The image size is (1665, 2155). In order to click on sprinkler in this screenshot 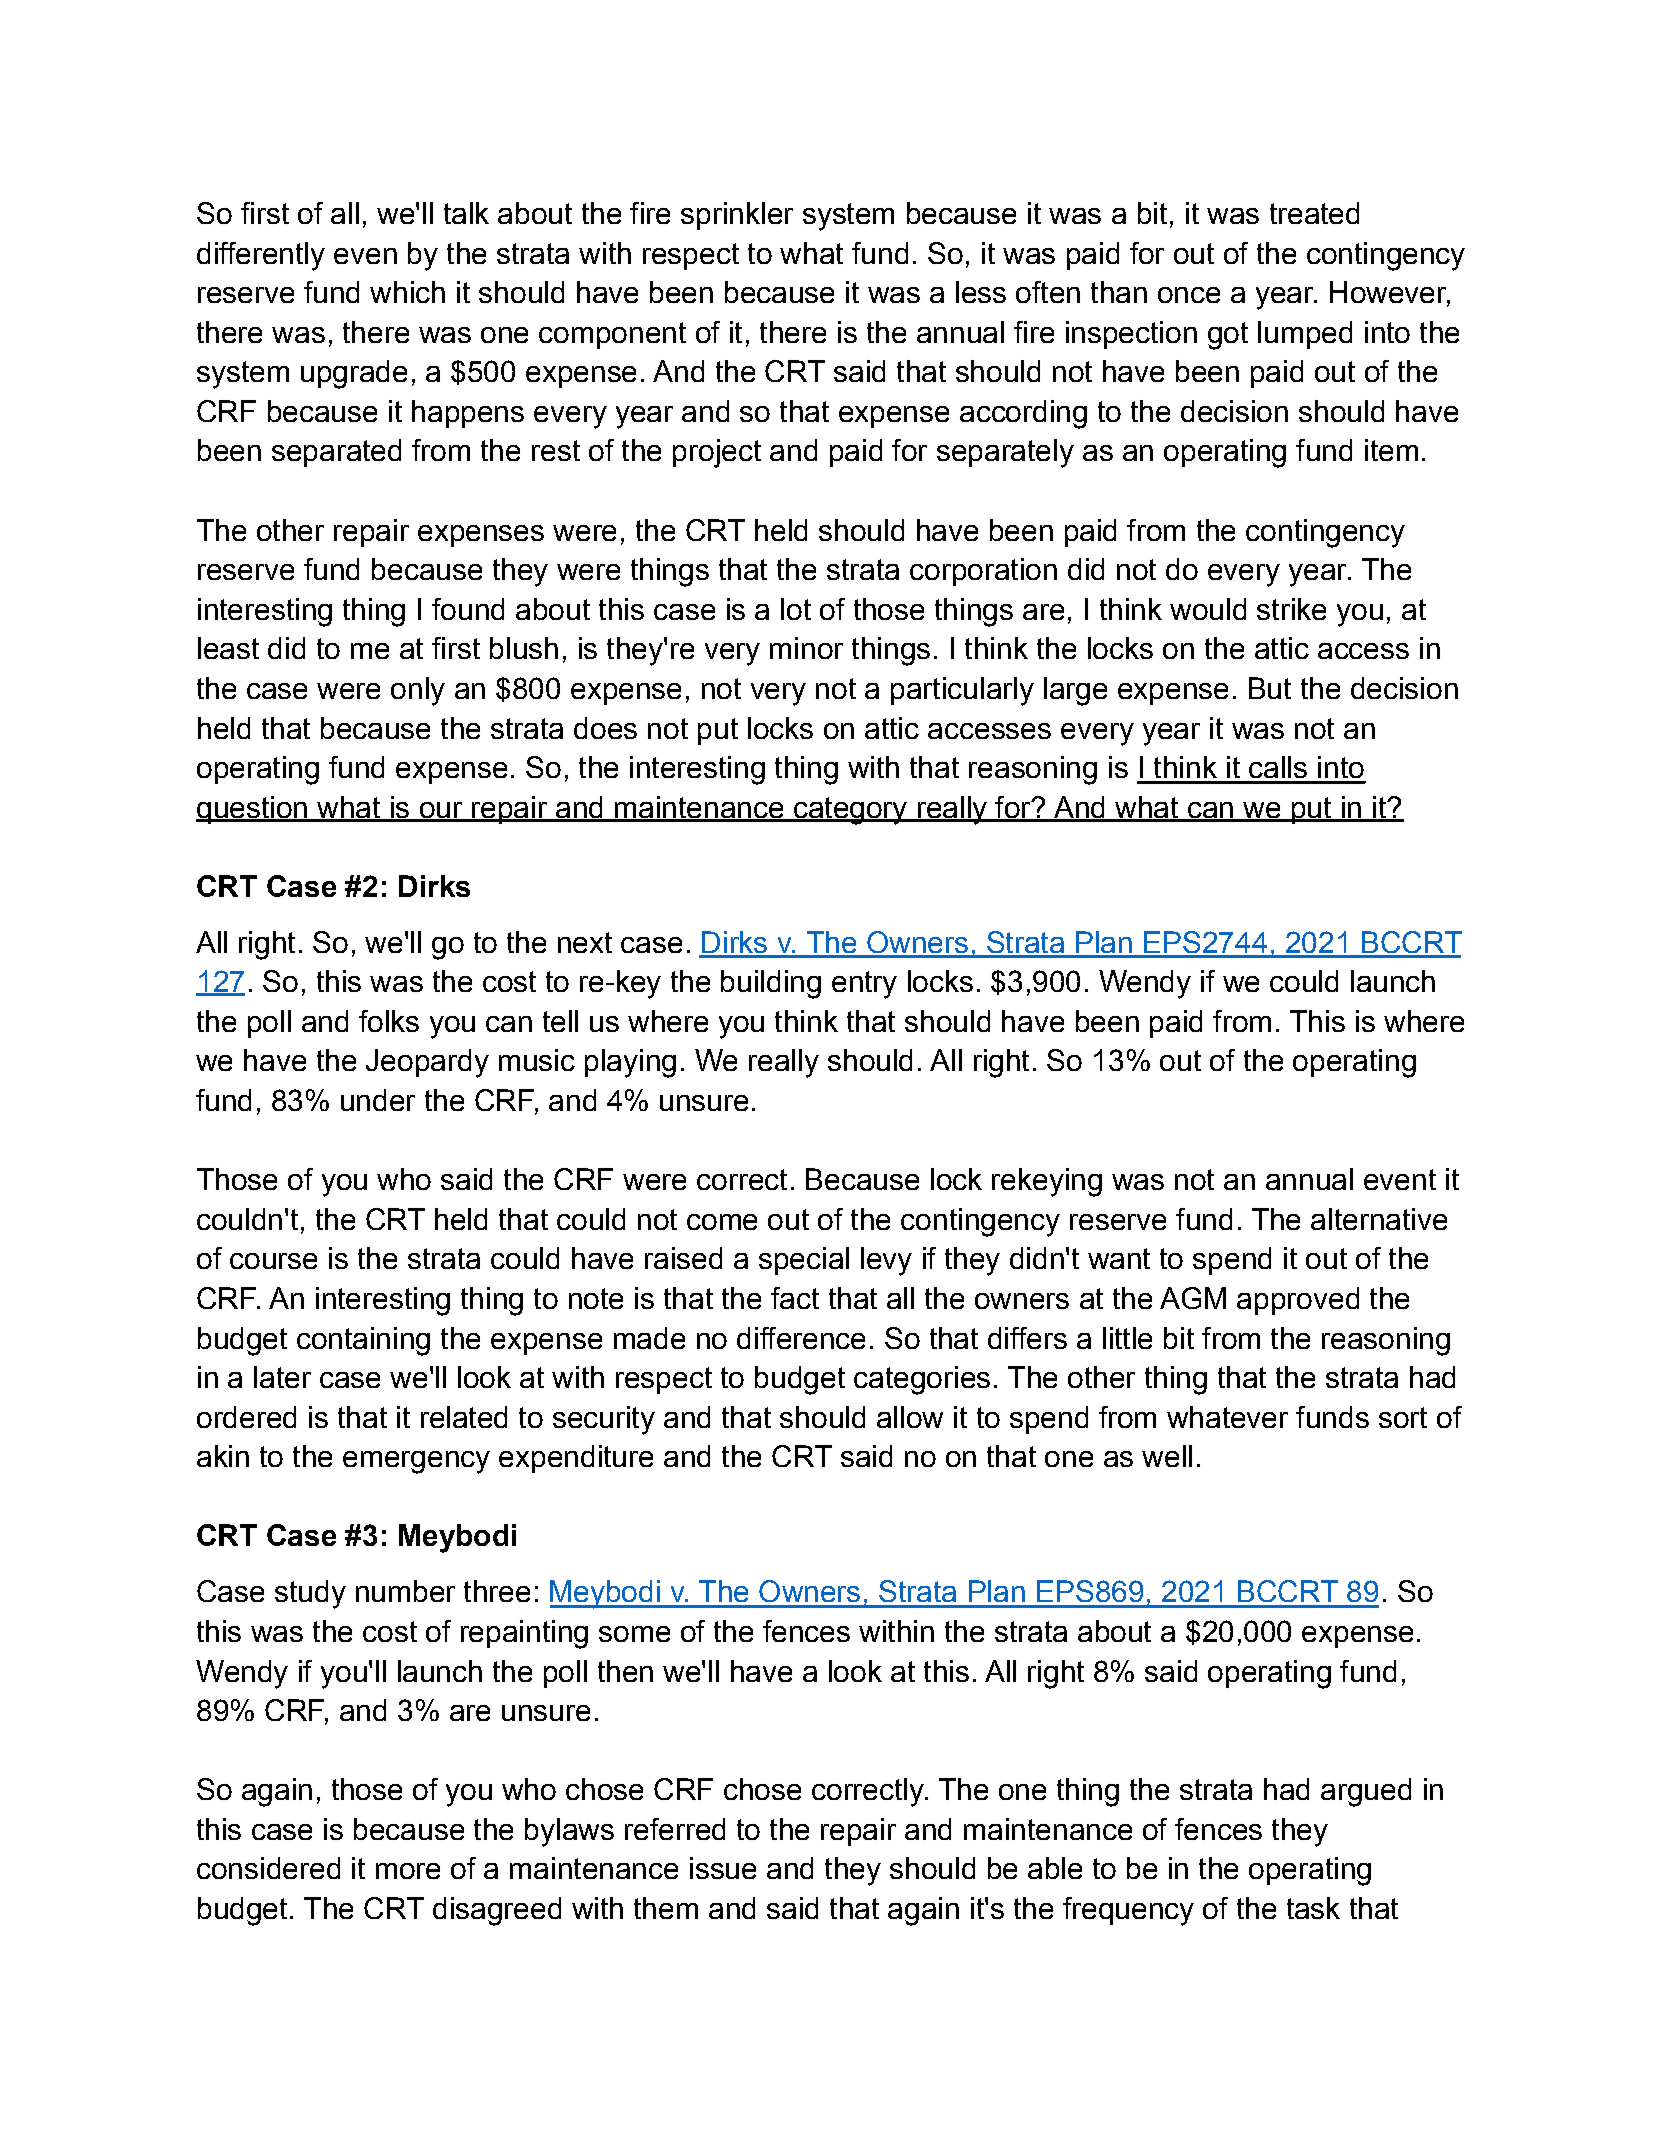, I will do `click(737, 216)`.
